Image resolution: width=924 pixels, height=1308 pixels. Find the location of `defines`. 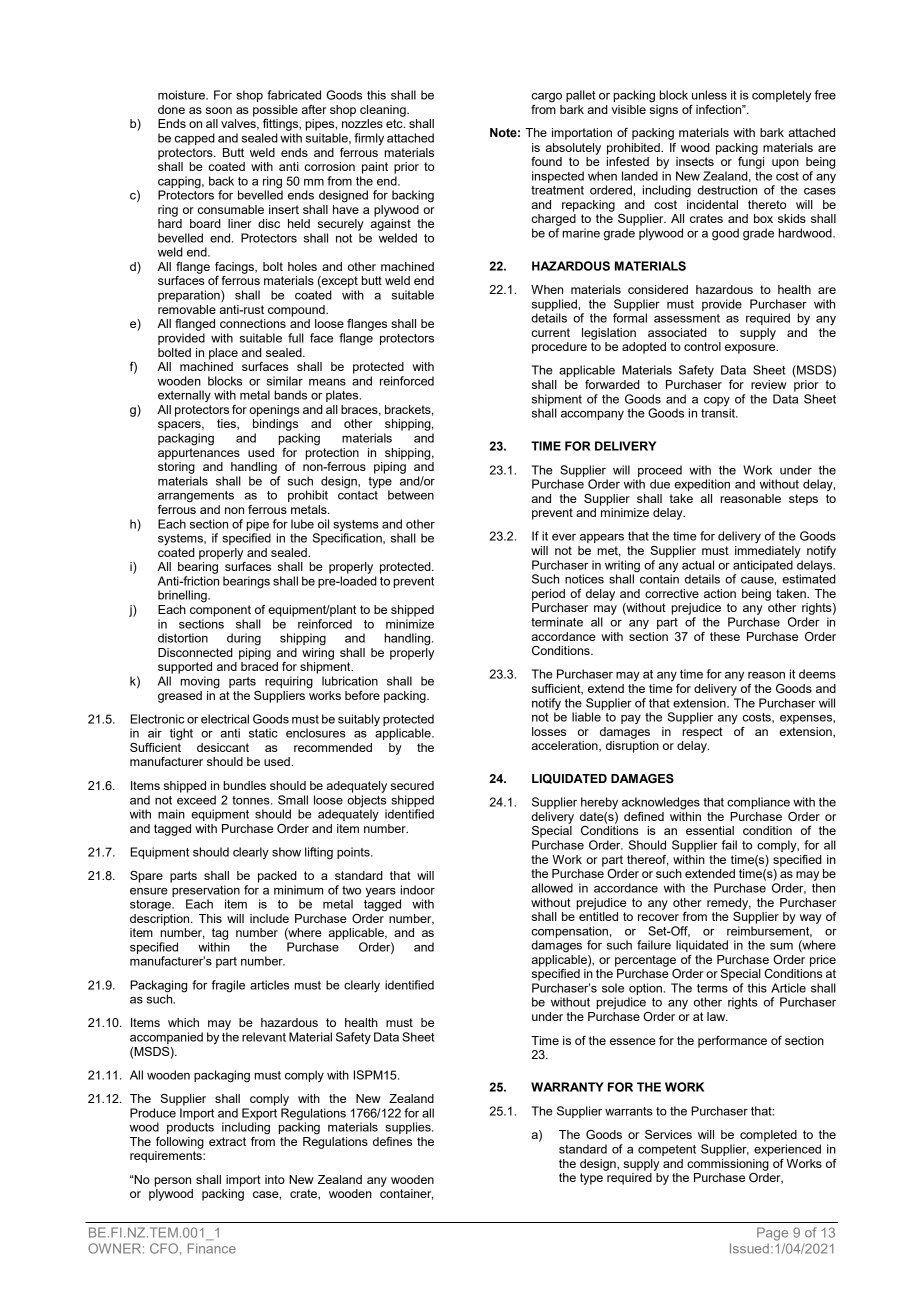

defines is located at coordinates (392, 1141).
